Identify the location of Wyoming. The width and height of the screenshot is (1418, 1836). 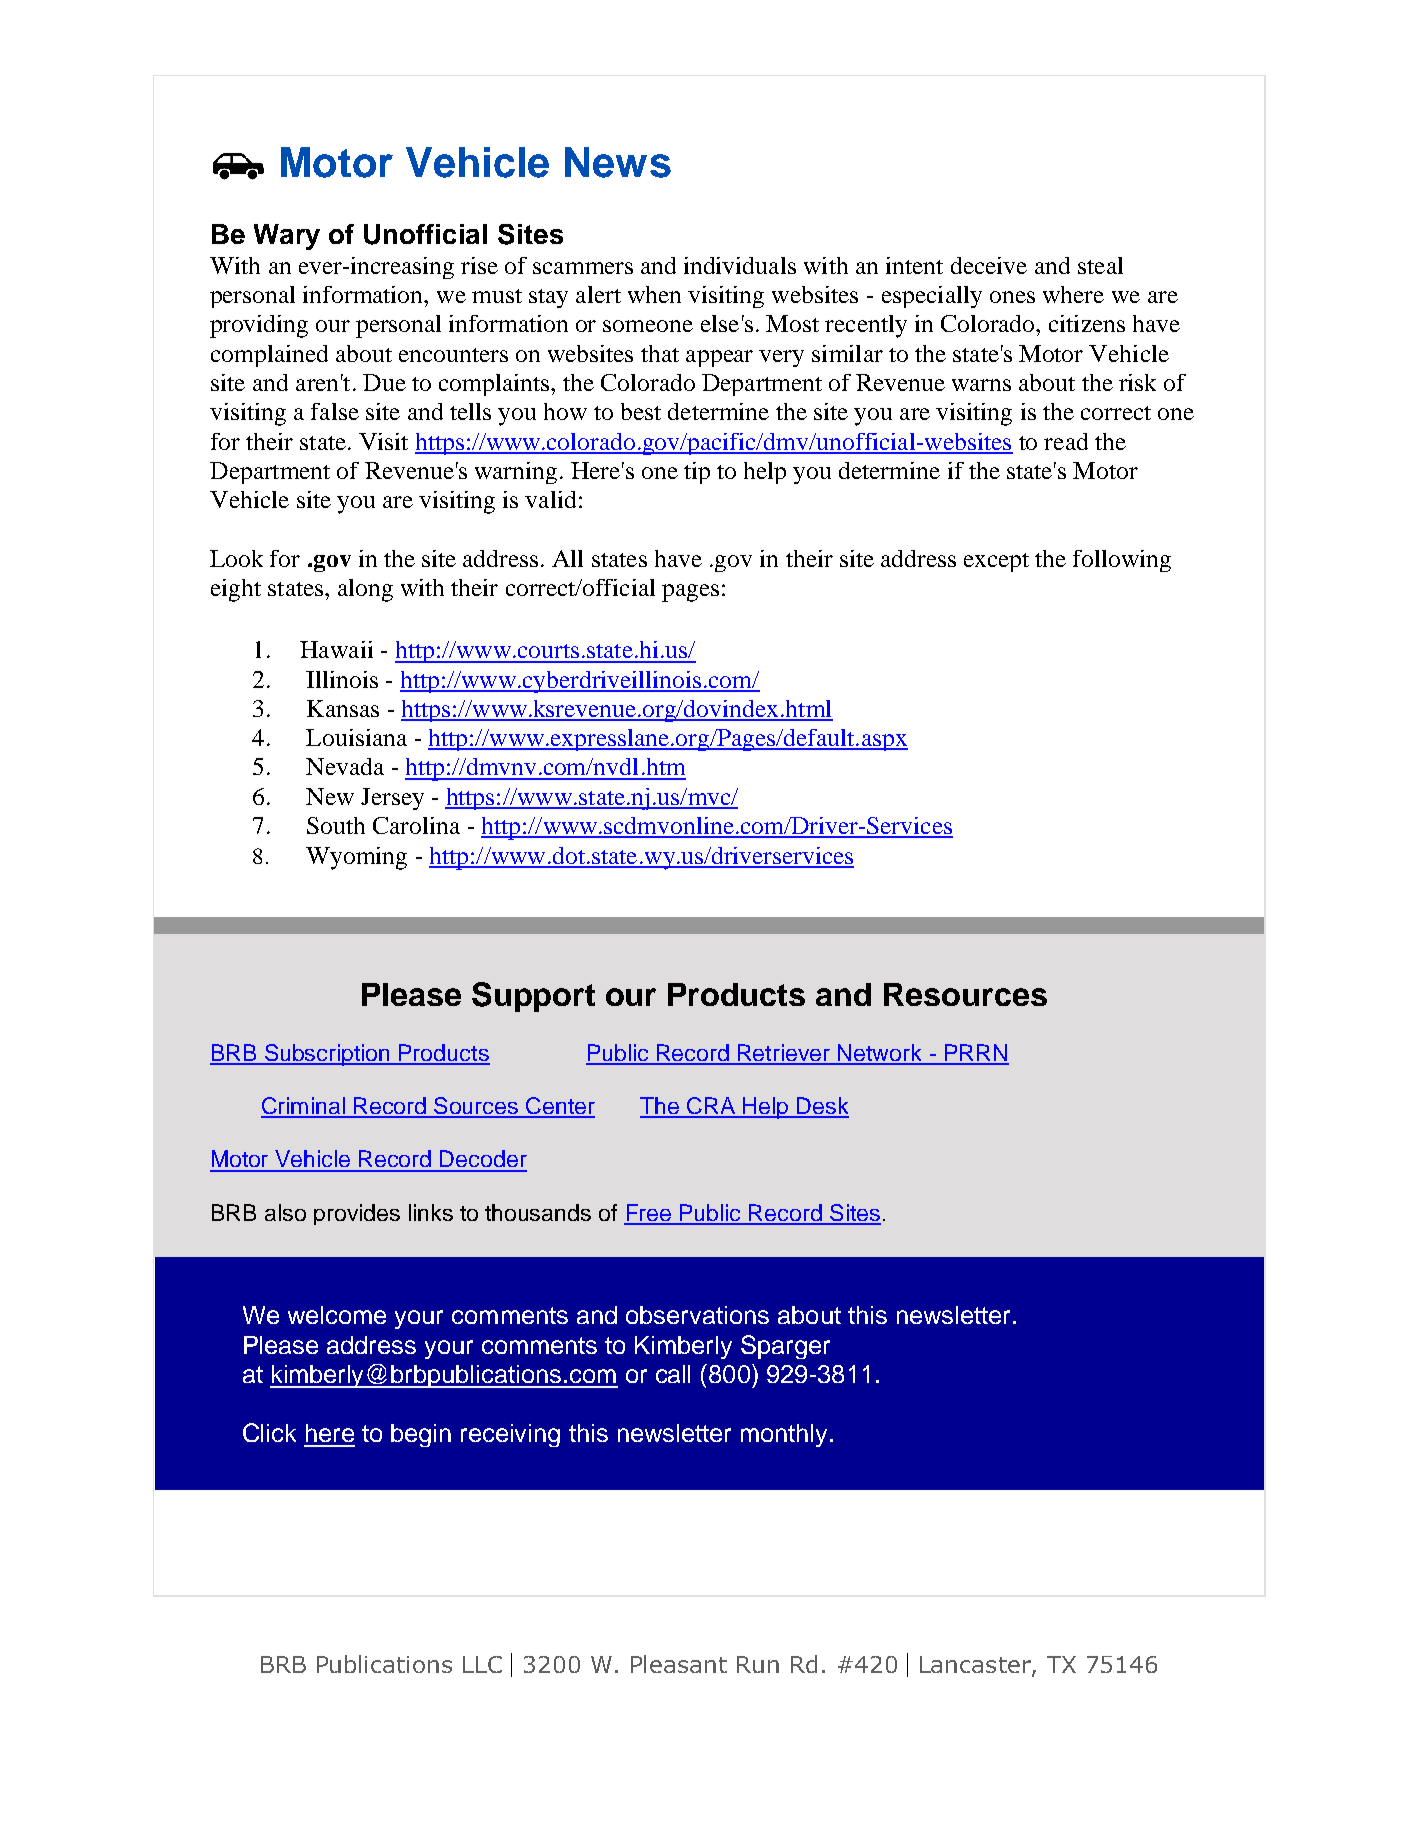
(356, 858).
